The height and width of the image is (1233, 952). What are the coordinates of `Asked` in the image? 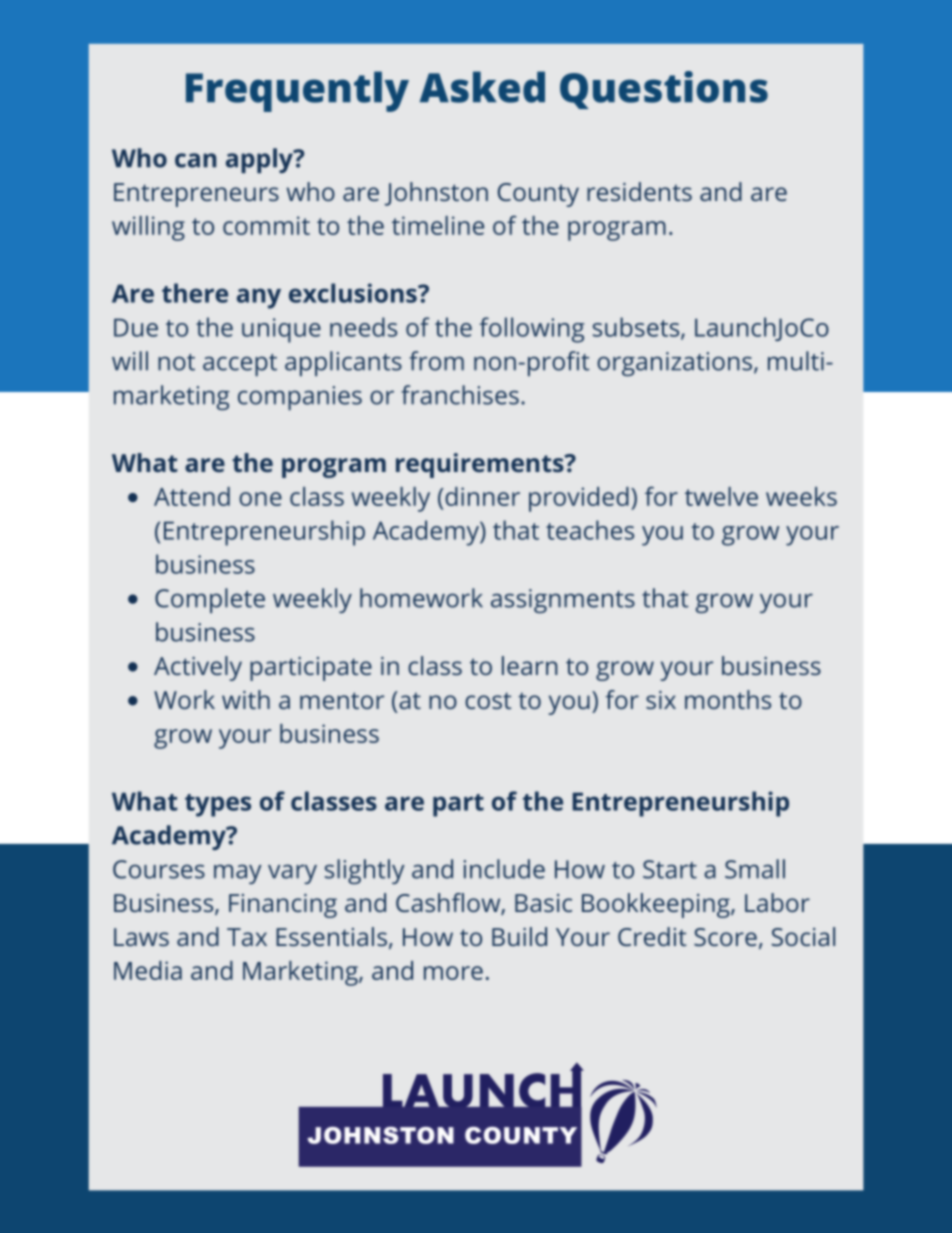 It's located at (482, 87).
